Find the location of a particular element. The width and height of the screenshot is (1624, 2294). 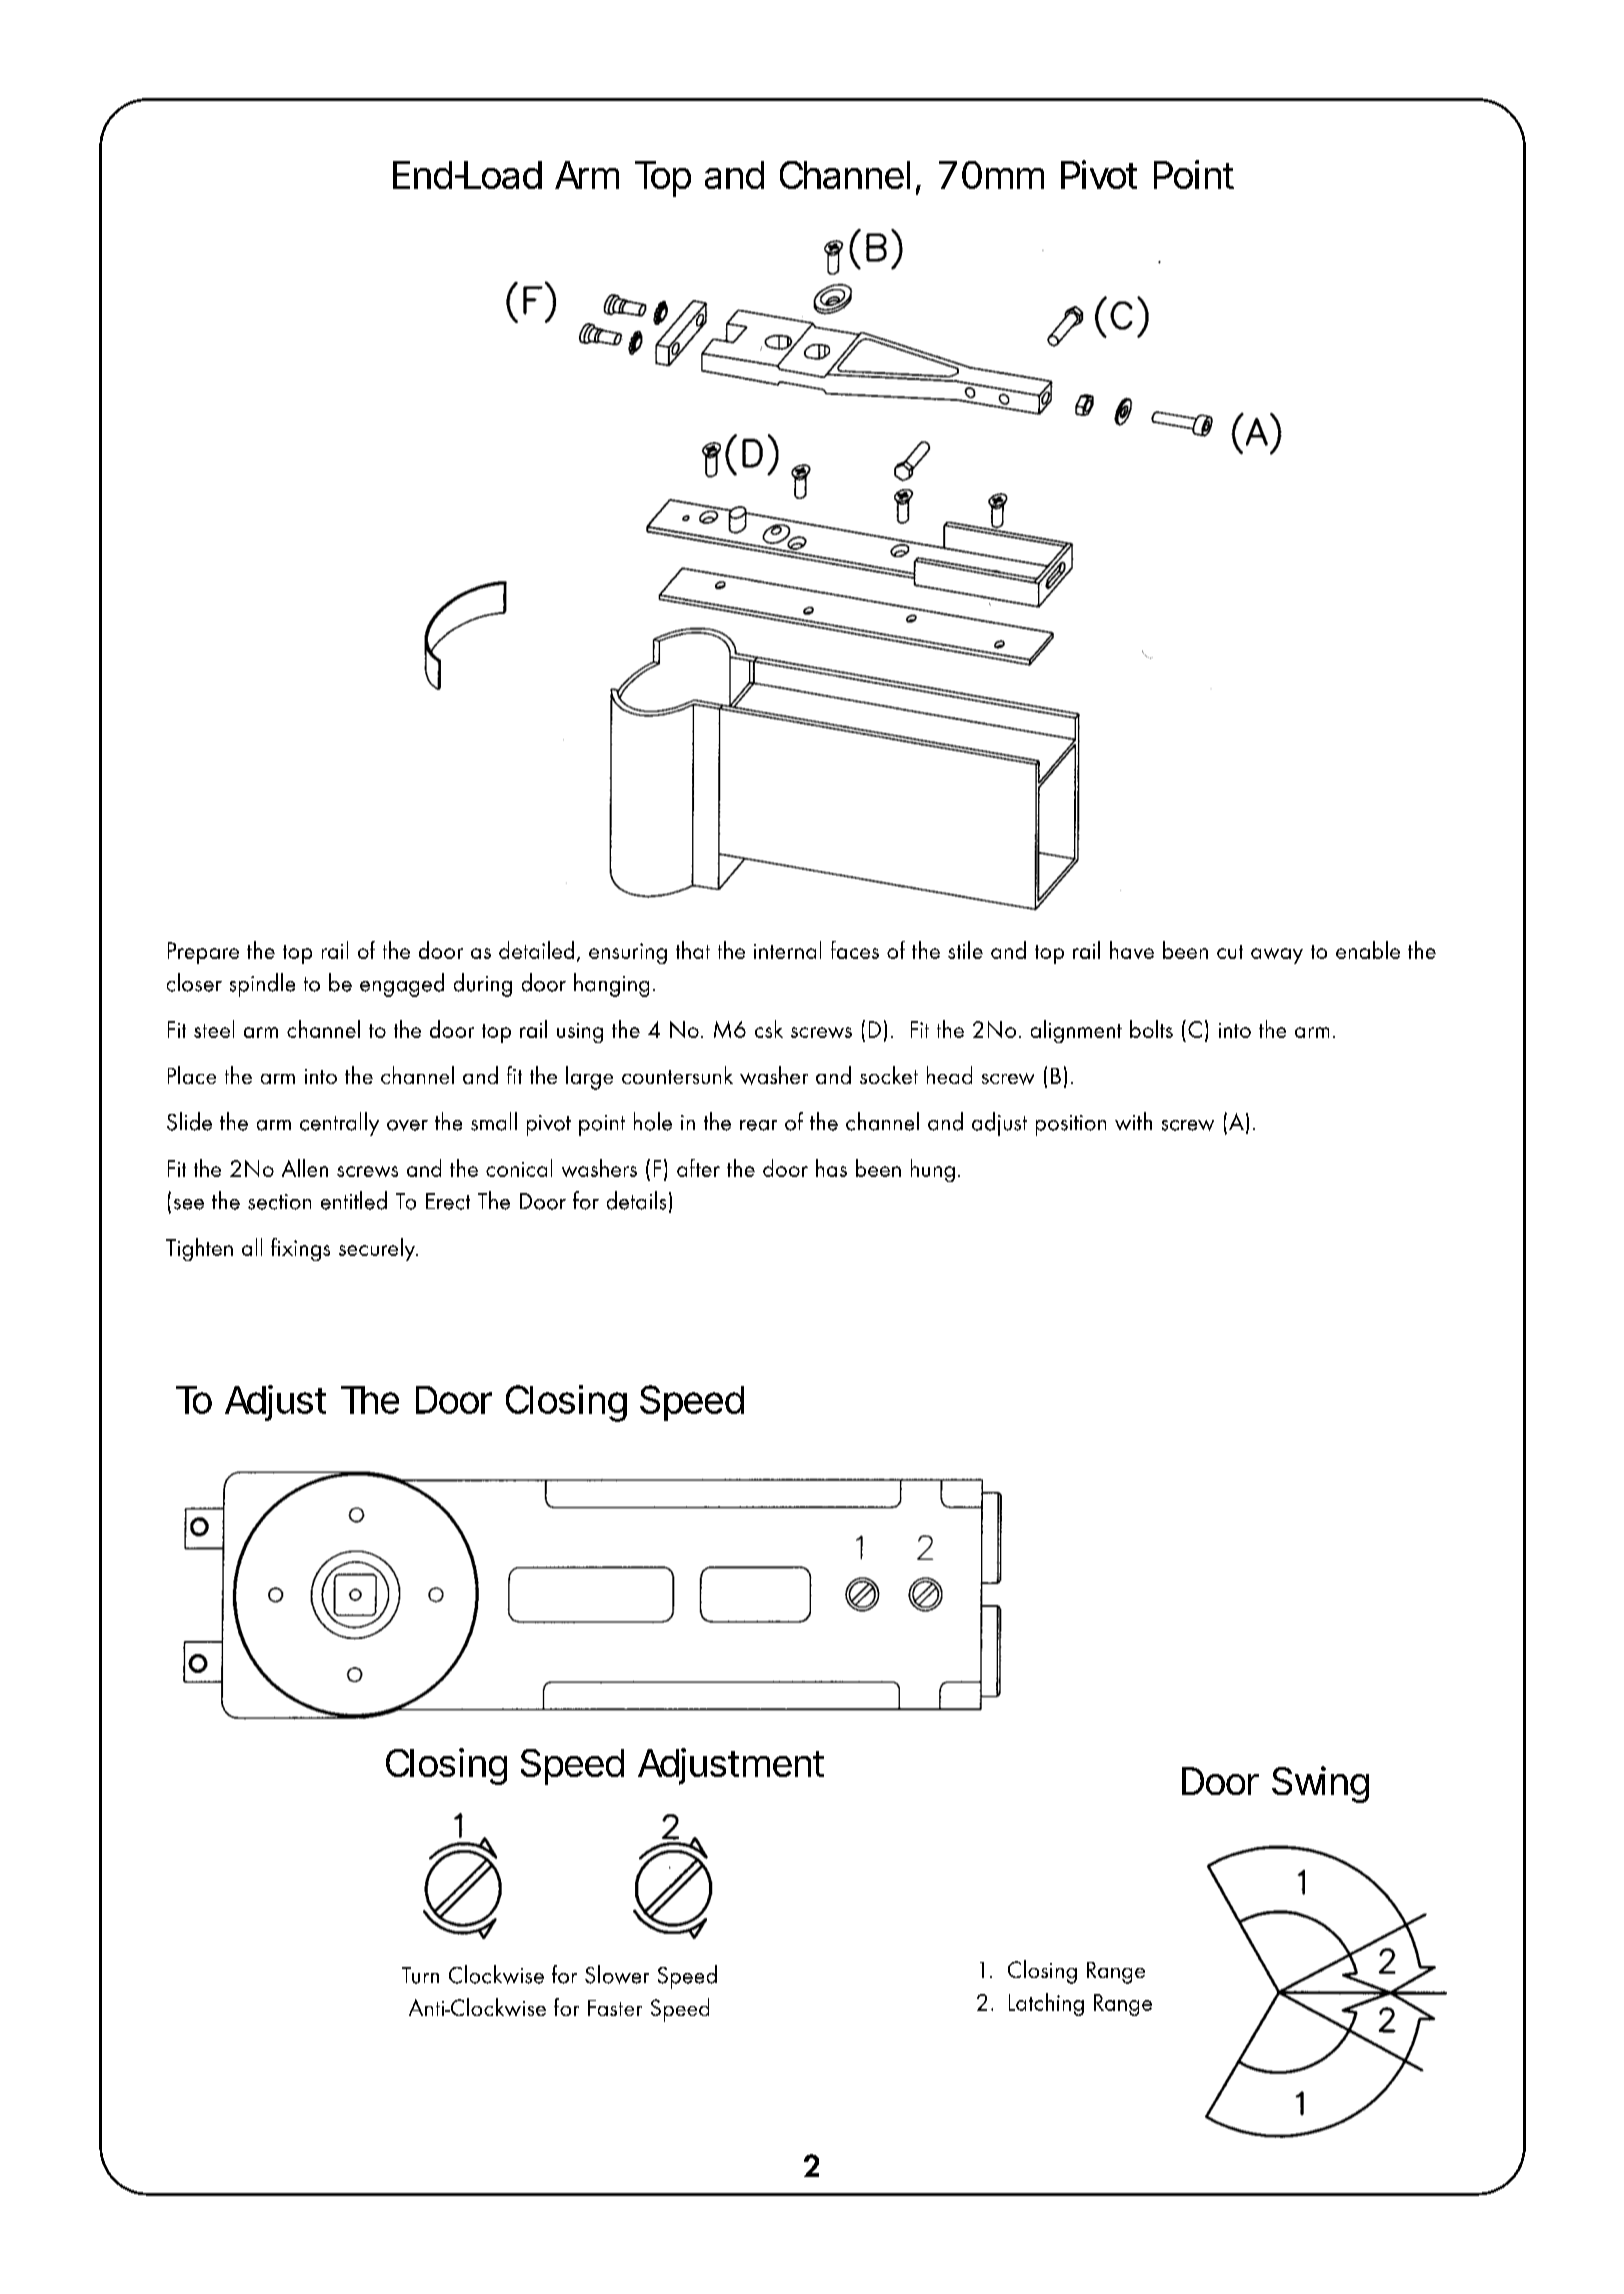

Turn is located at coordinates (420, 1975).
